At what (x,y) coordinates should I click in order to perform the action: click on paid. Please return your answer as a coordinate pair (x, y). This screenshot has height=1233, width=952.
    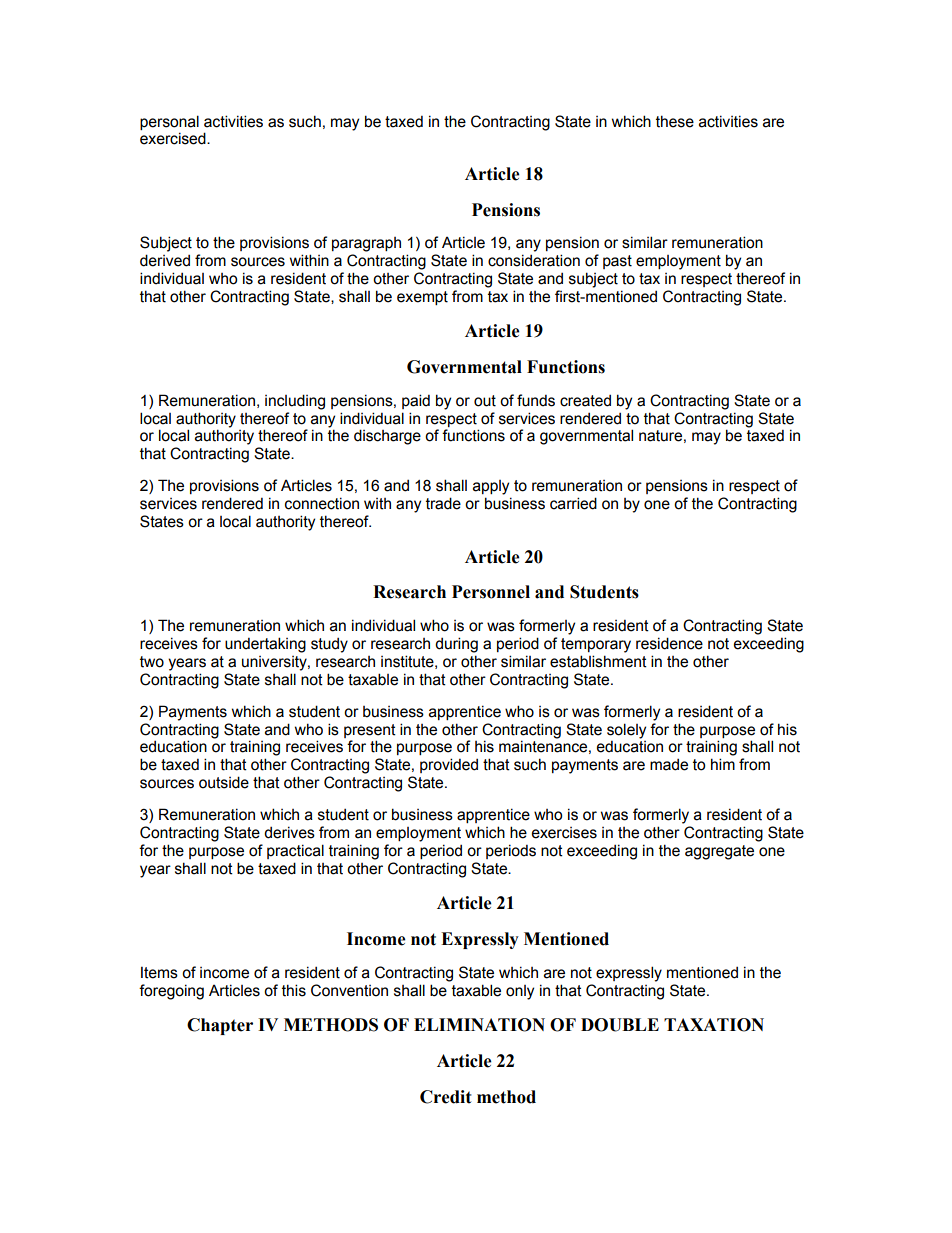
    Looking at the image, I should click on (416, 401).
